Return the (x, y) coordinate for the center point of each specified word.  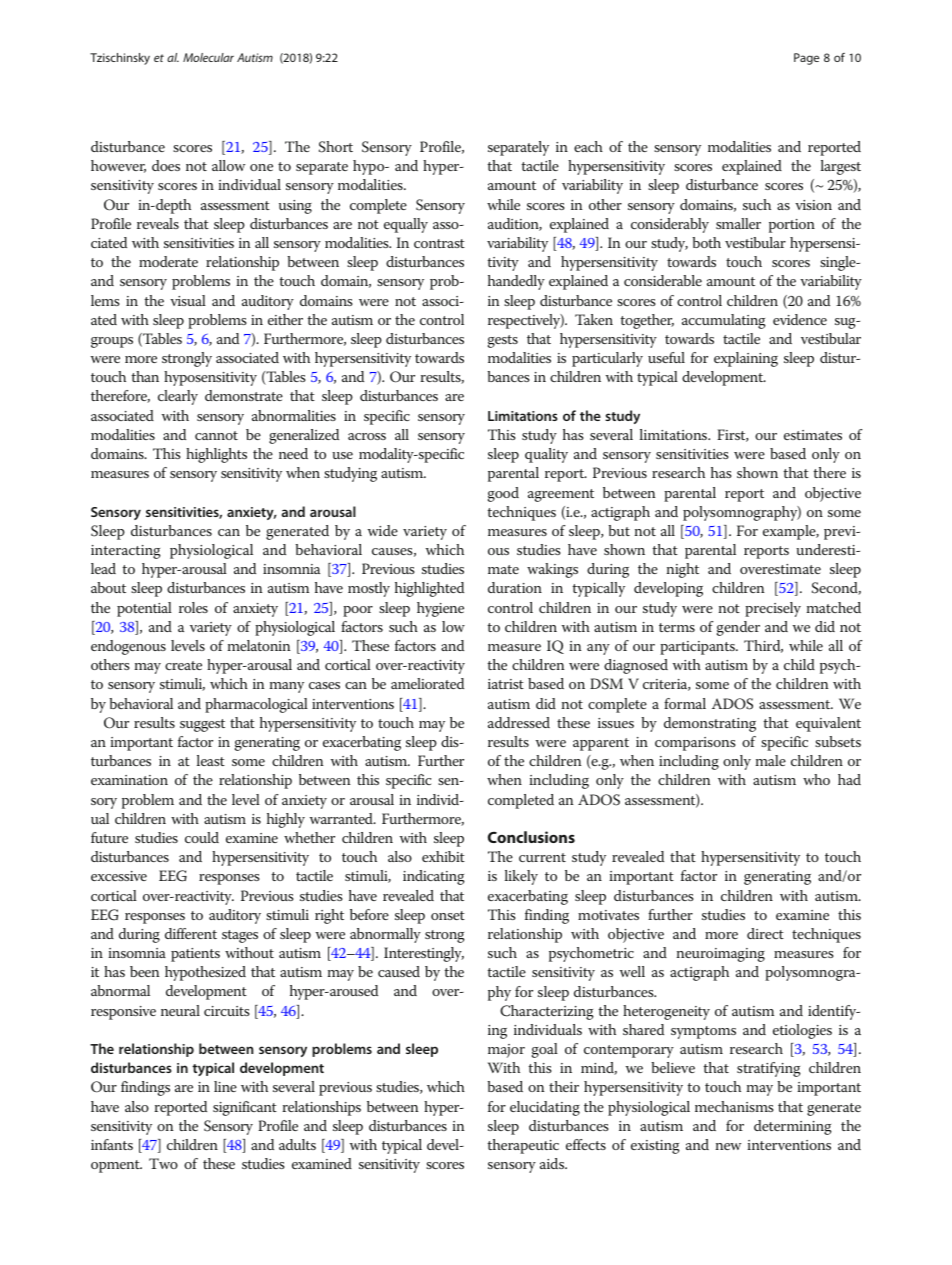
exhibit (443, 856)
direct (765, 933)
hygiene (440, 609)
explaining (746, 359)
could (202, 837)
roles (193, 607)
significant (245, 1108)
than (145, 376)
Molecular (208, 57)
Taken (594, 319)
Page (806, 59)
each (588, 146)
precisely (773, 609)
